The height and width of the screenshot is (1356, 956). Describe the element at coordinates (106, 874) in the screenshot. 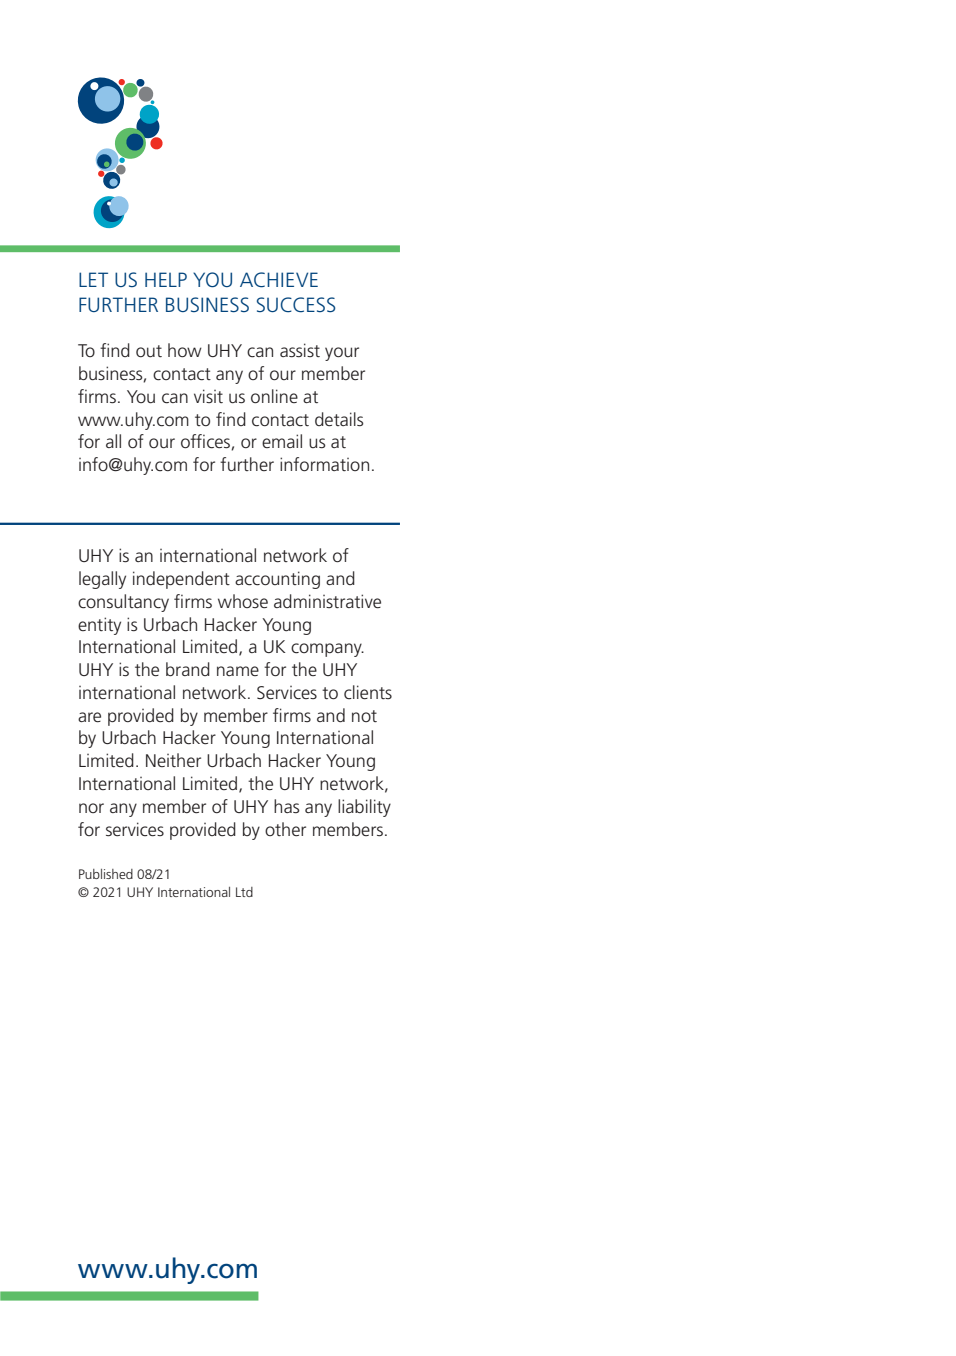

I see `Published` at that location.
